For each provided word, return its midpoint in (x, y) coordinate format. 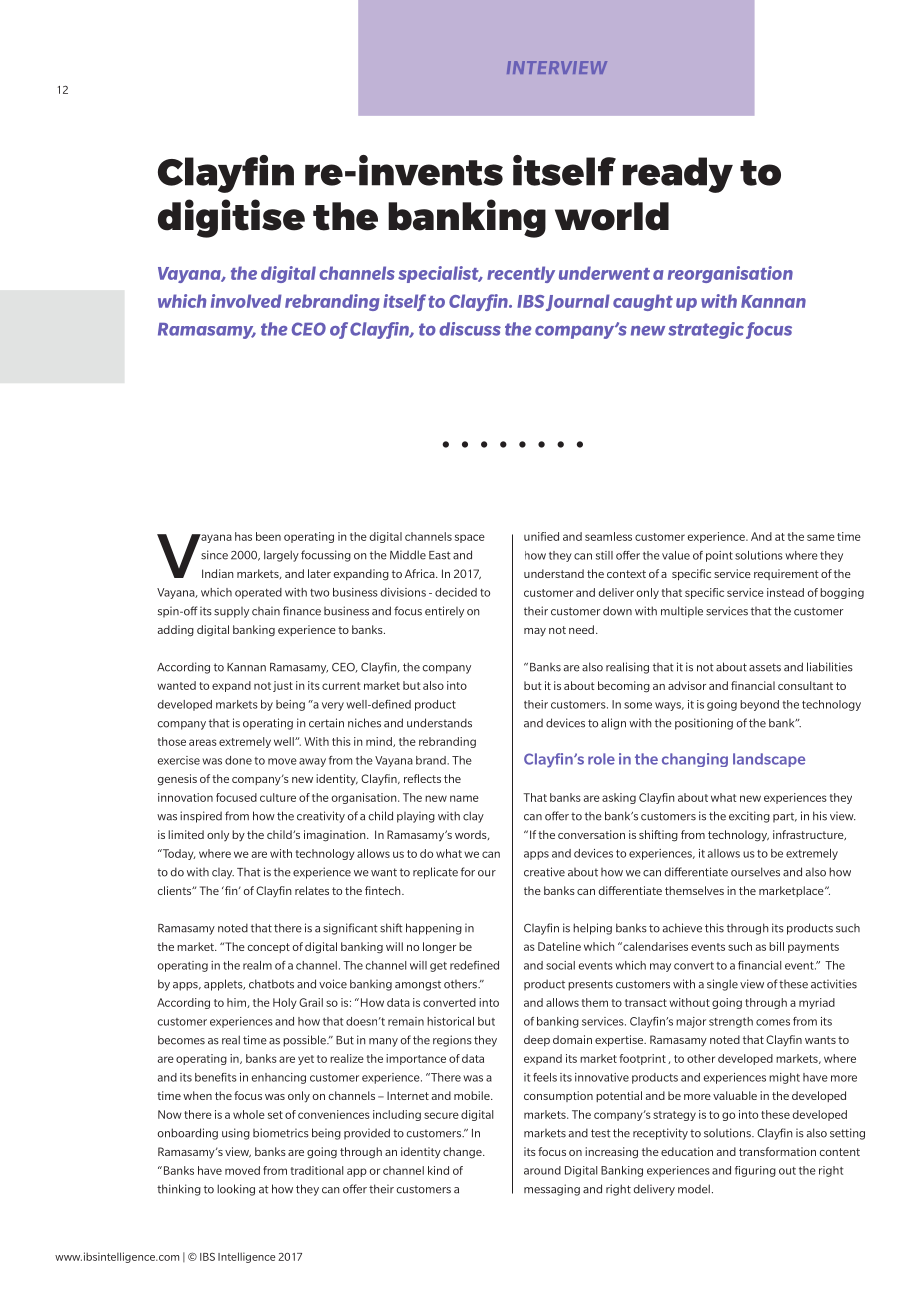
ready (678, 175)
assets (765, 667)
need (581, 629)
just (283, 686)
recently (521, 274)
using (236, 1134)
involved (246, 301)
